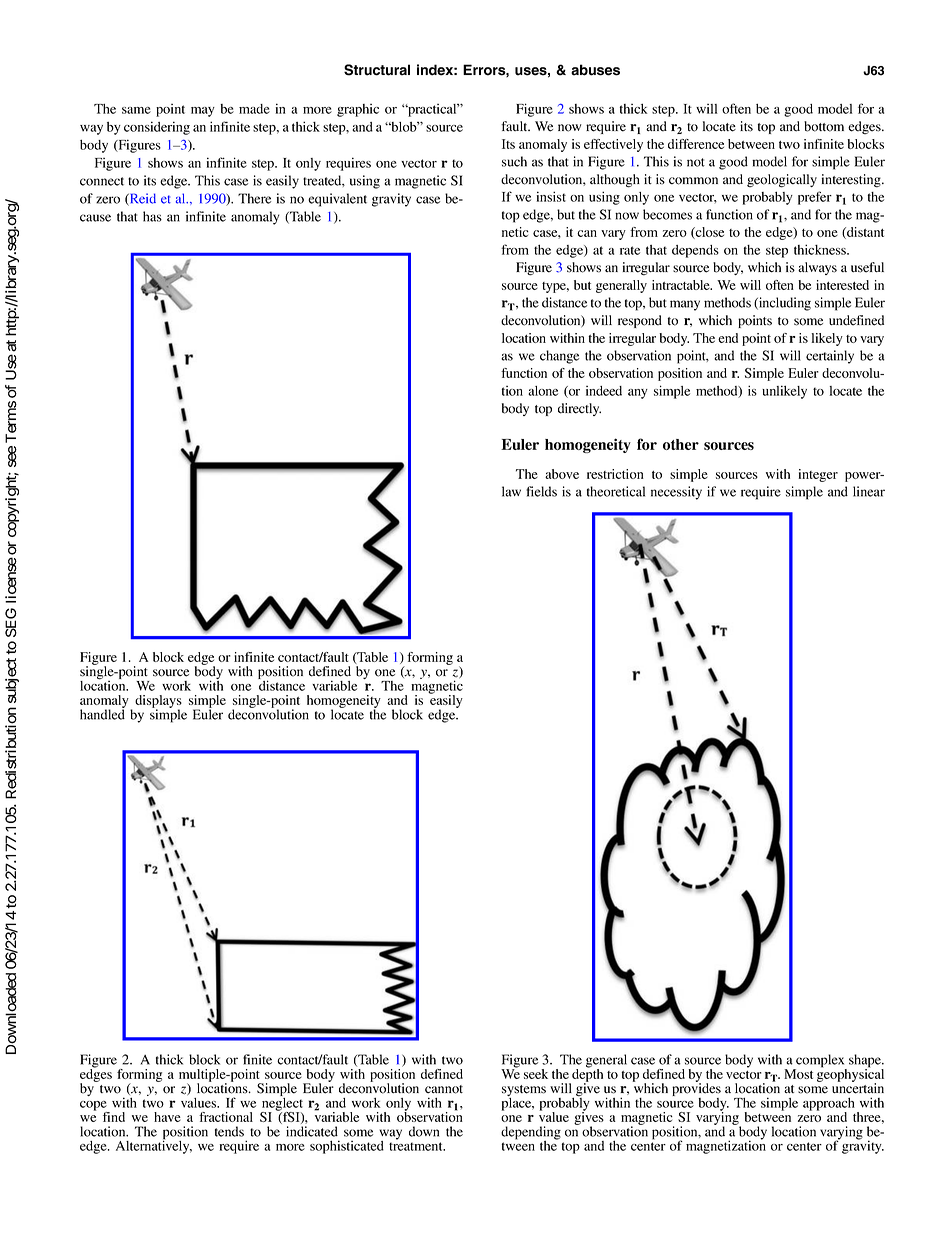 The image size is (952, 1256). What do you see at coordinates (820, 1062) in the document?
I see `complex` at bounding box center [820, 1062].
